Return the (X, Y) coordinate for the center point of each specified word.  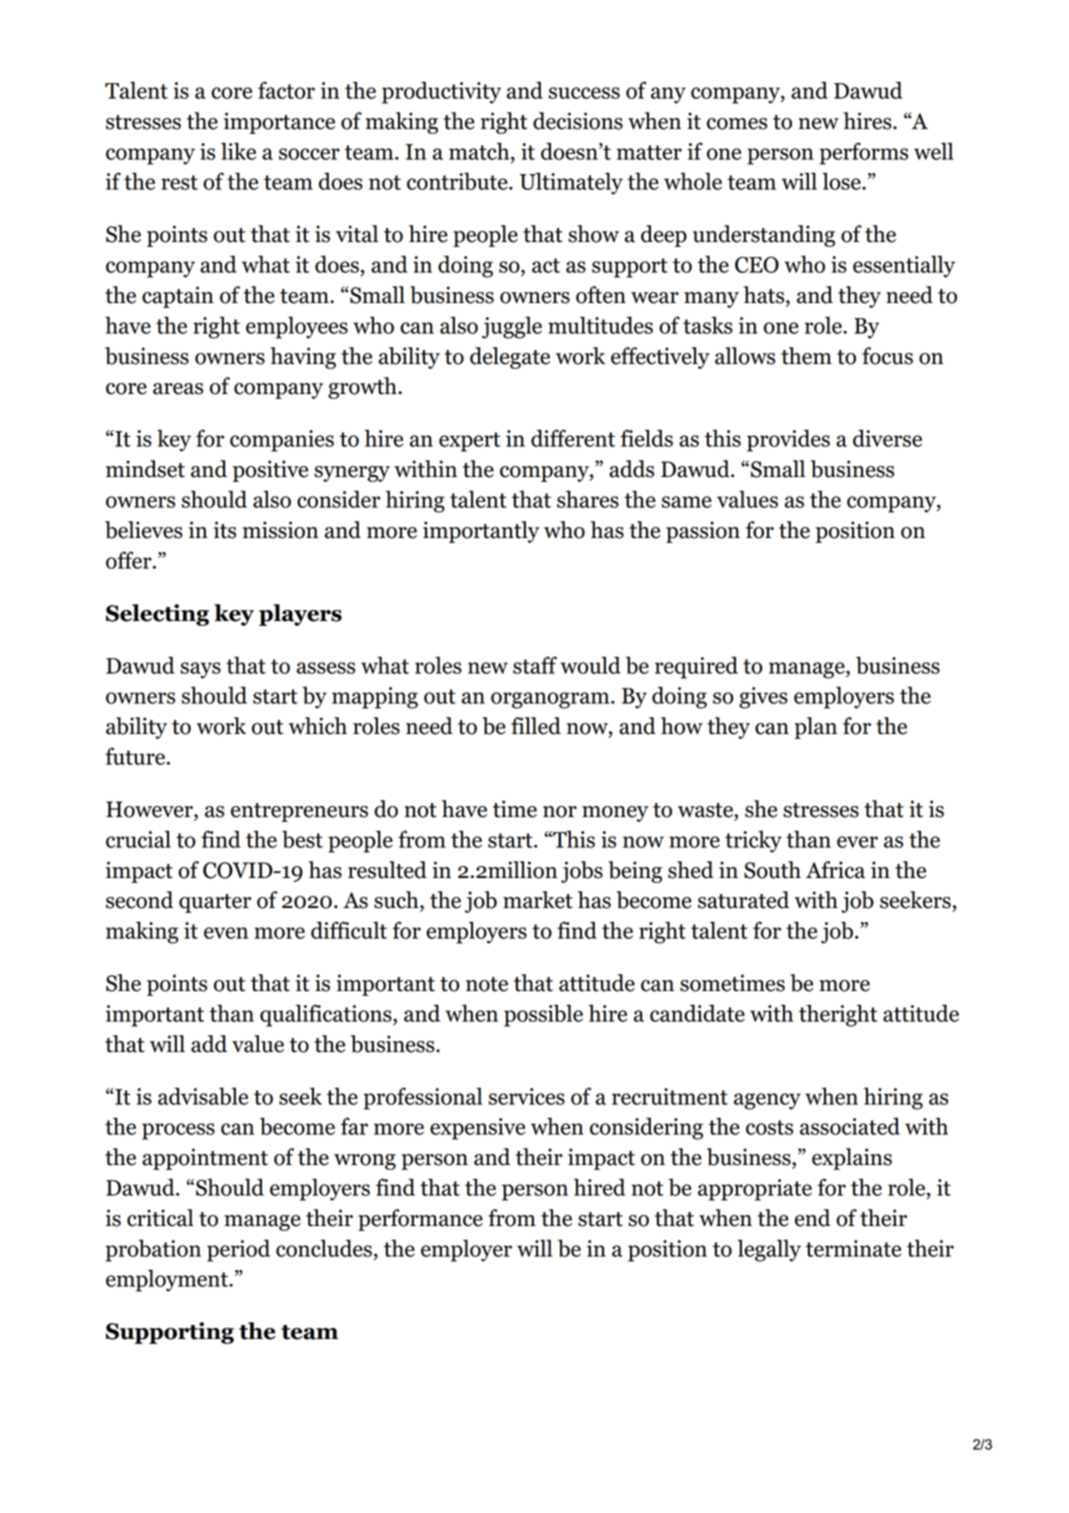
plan (815, 728)
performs (863, 153)
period (238, 1250)
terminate (853, 1248)
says (200, 670)
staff (535, 665)
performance (420, 1220)
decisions (578, 121)
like (238, 151)
